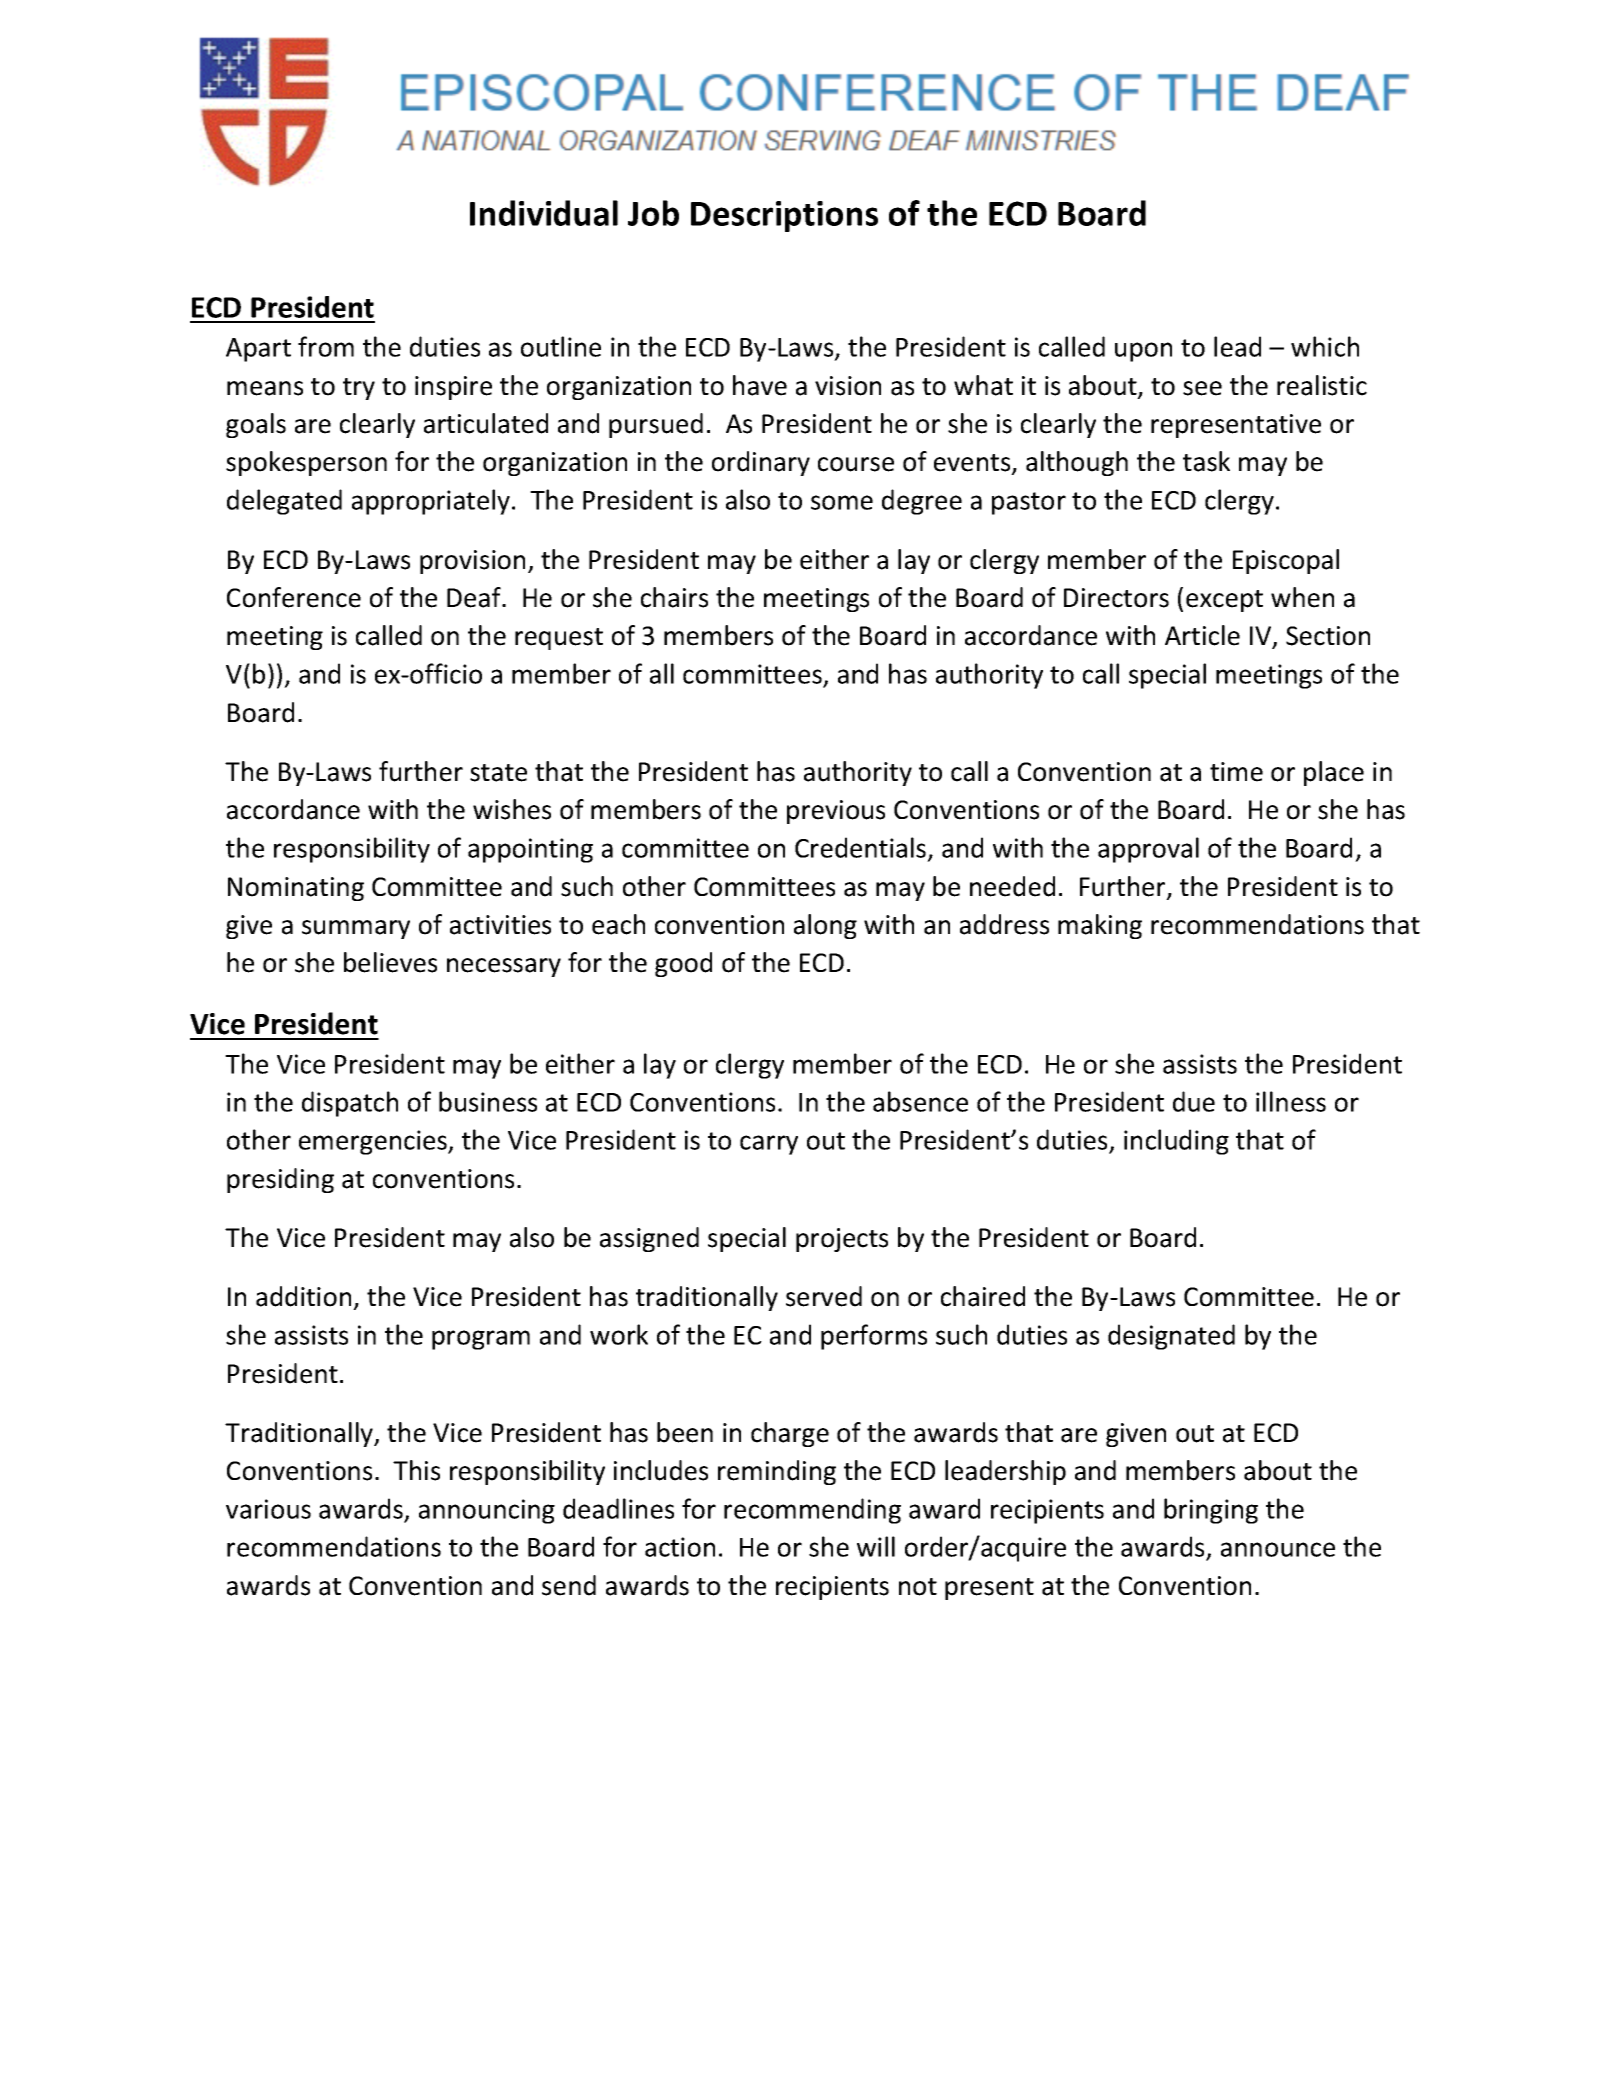  Describe the element at coordinates (487, 1511) in the document. I see `announcing` at that location.
